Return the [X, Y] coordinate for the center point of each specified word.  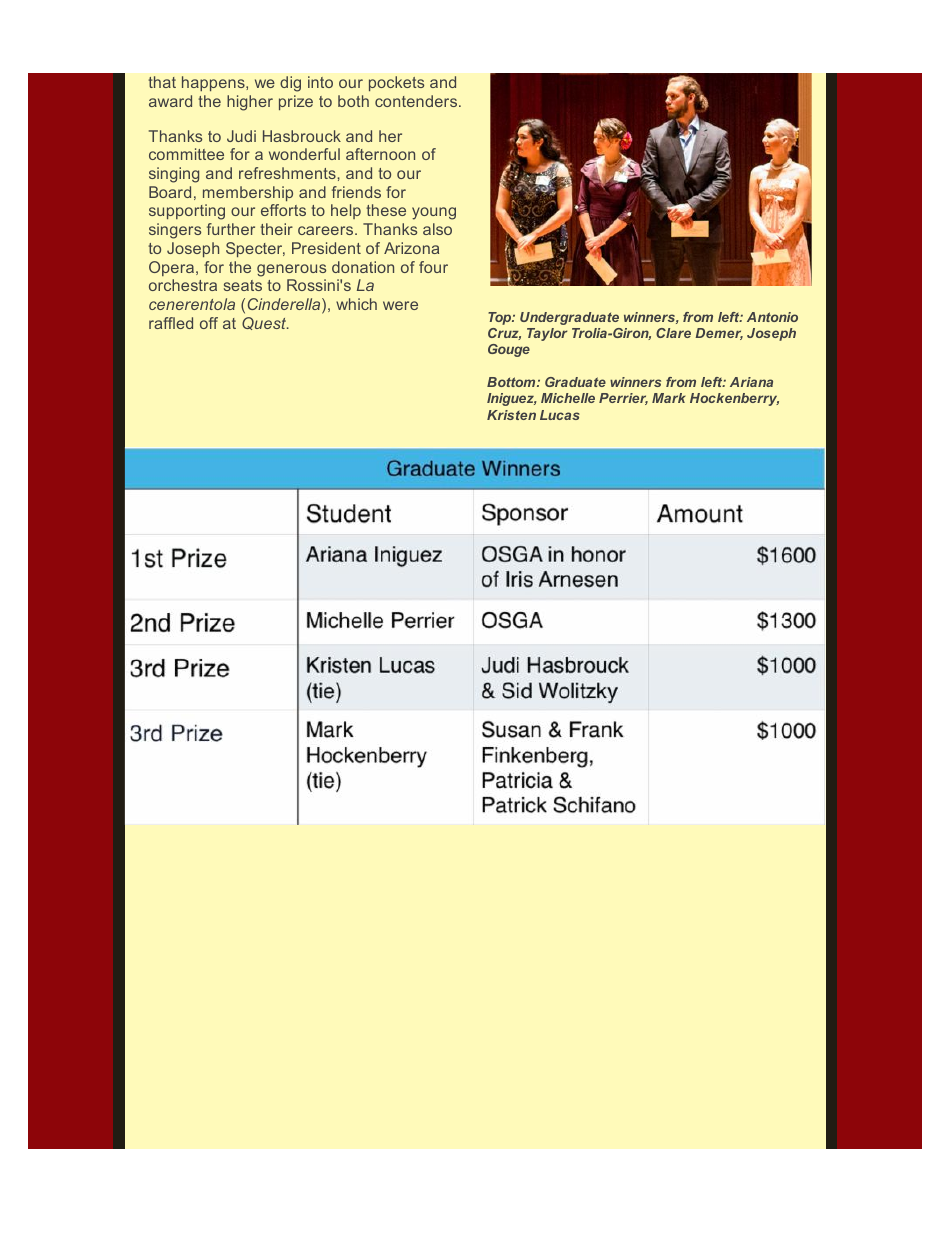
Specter [255, 249]
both [353, 101]
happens [214, 83]
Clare [673, 333]
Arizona [411, 248]
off [209, 323]
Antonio [772, 317]
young [434, 213]
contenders [417, 101]
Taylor [547, 334]
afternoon [380, 154]
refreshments [288, 173]
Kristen [511, 415]
